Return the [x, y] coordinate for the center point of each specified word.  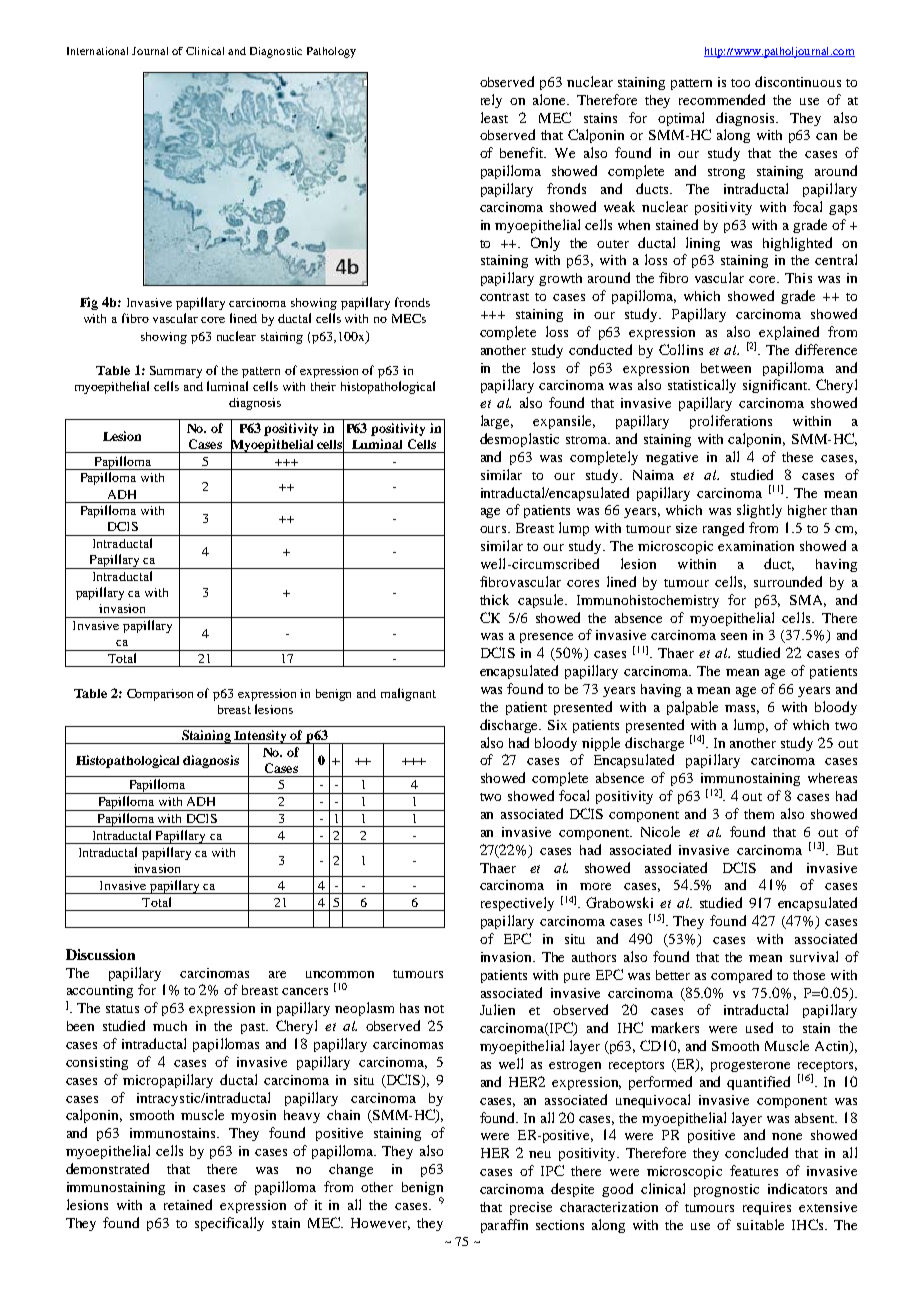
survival [814, 956]
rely [491, 101]
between [726, 368]
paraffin [504, 1226]
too [740, 83]
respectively [517, 904]
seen [734, 636]
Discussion [100, 954]
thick [494, 599]
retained [188, 1204]
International [97, 51]
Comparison [160, 695]
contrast [504, 297]
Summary [176, 372]
